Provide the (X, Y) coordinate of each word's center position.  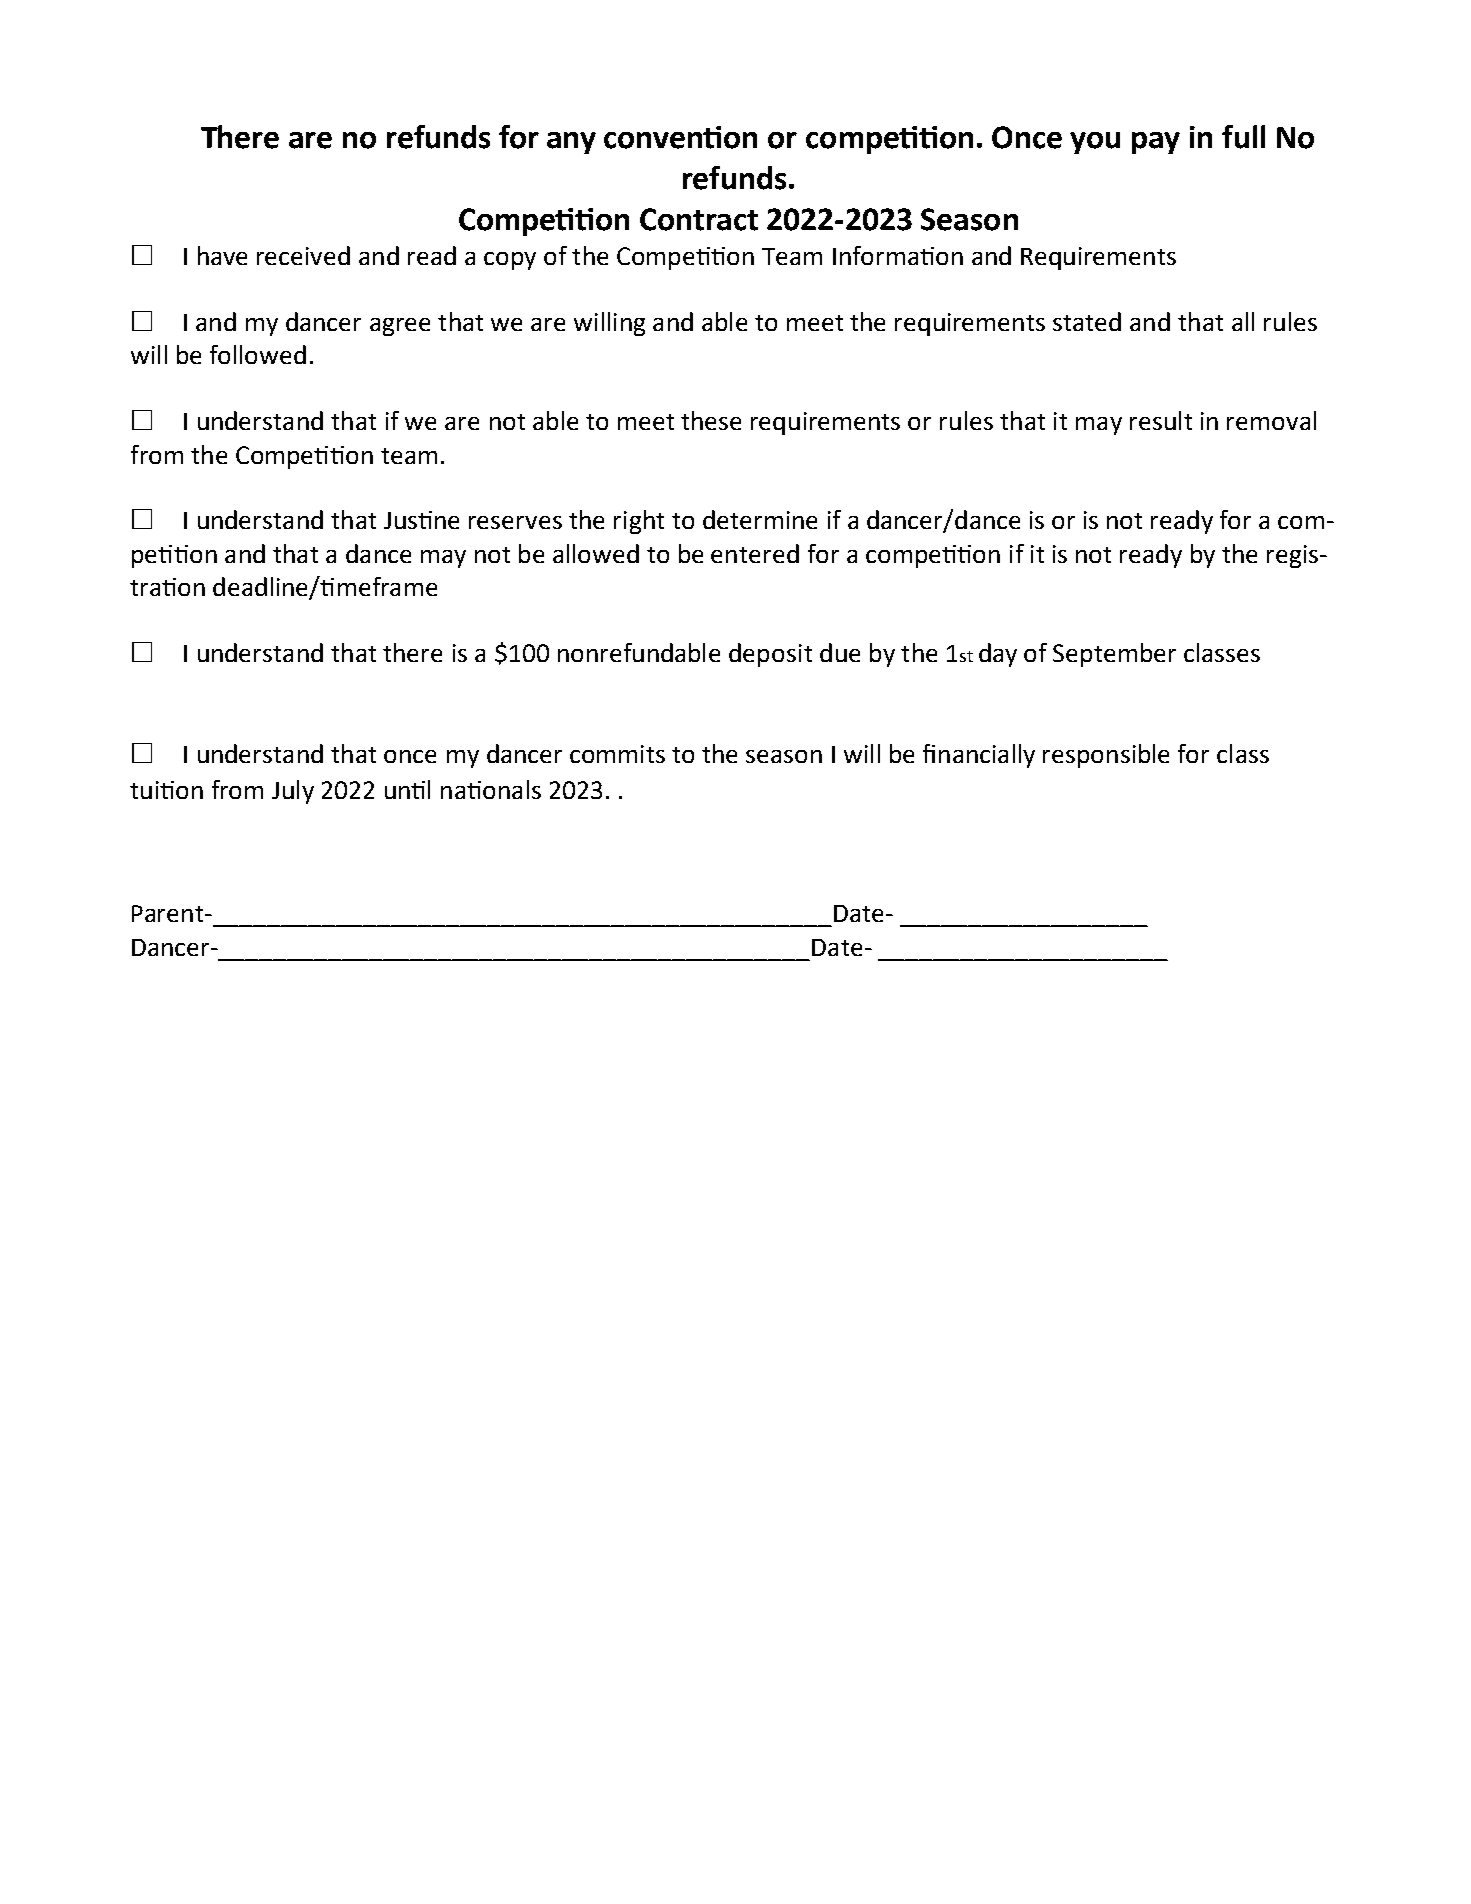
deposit (770, 655)
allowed (596, 553)
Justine (421, 520)
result (1161, 420)
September (1114, 655)
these (711, 420)
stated (1087, 321)
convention (680, 137)
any (571, 143)
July (293, 792)
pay (1156, 143)
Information (898, 255)
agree (400, 327)
